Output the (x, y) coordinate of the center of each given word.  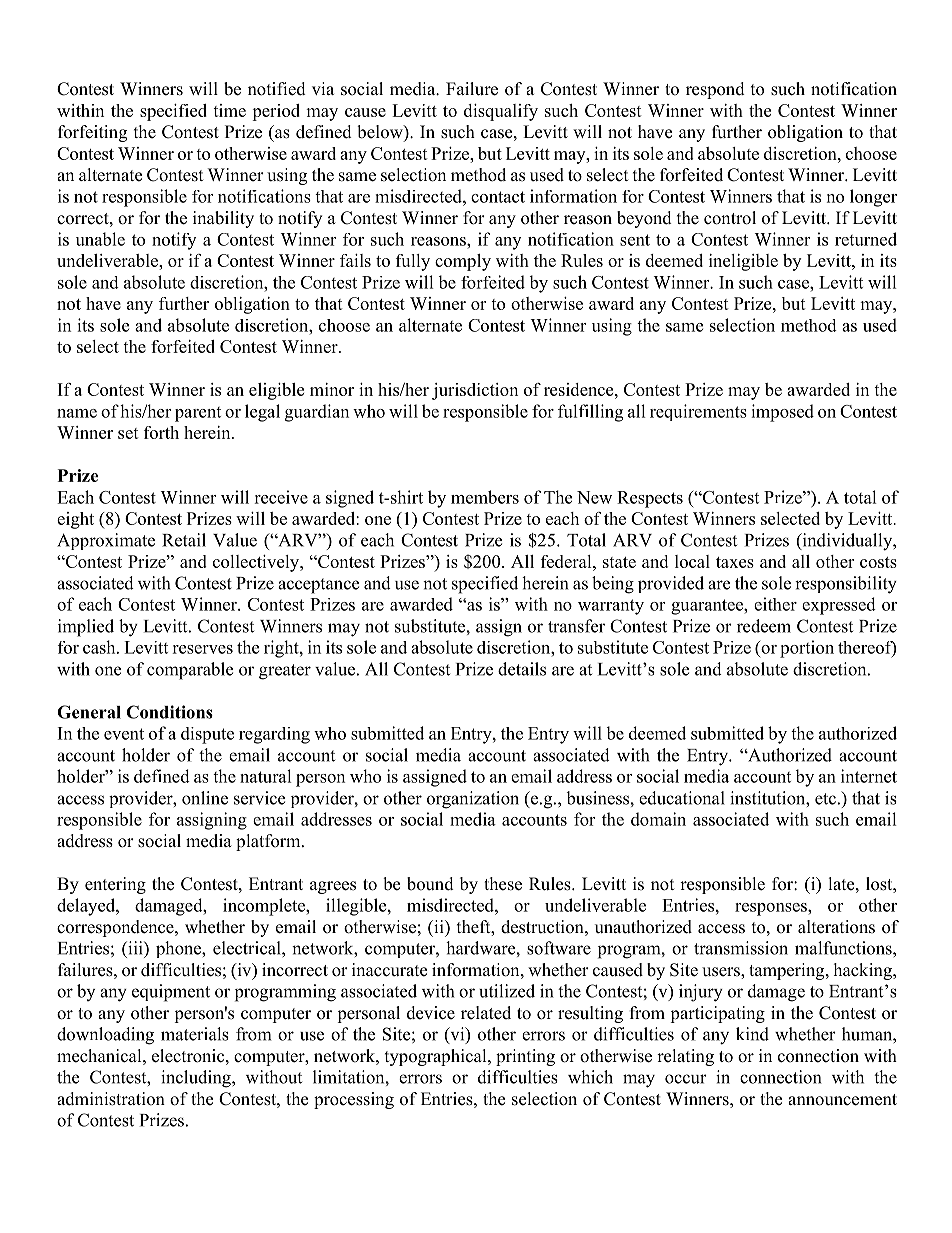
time (229, 110)
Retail (184, 540)
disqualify (501, 112)
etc (825, 799)
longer (873, 198)
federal (567, 561)
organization (473, 800)
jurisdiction (475, 391)
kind (752, 1034)
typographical (437, 1057)
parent (198, 414)
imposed (782, 413)
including (197, 1079)
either (775, 604)
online (205, 798)
